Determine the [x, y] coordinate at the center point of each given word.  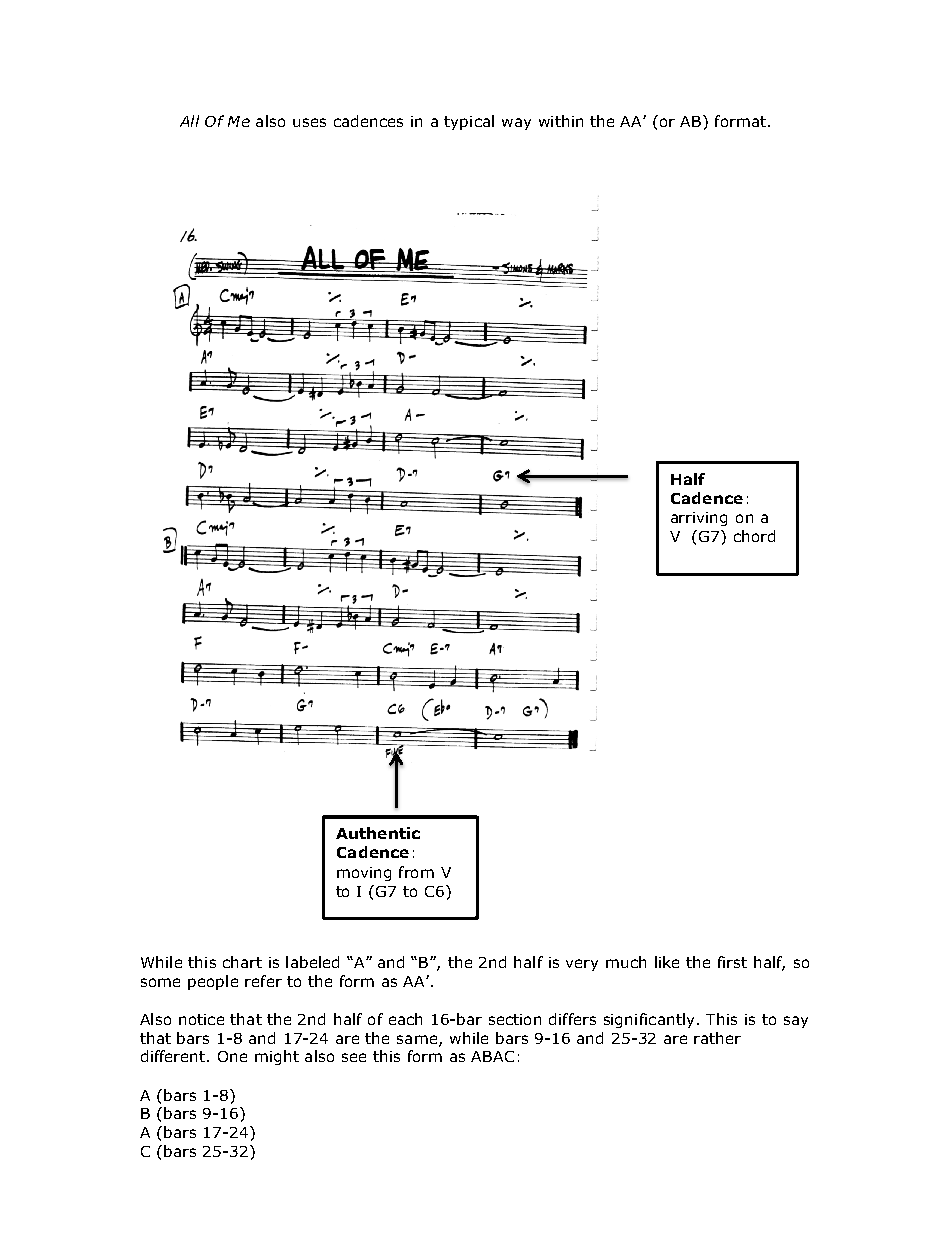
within [561, 121]
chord [754, 536]
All [189, 121]
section [515, 1019]
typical [469, 122]
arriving [699, 519]
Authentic [378, 833]
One [232, 1056]
